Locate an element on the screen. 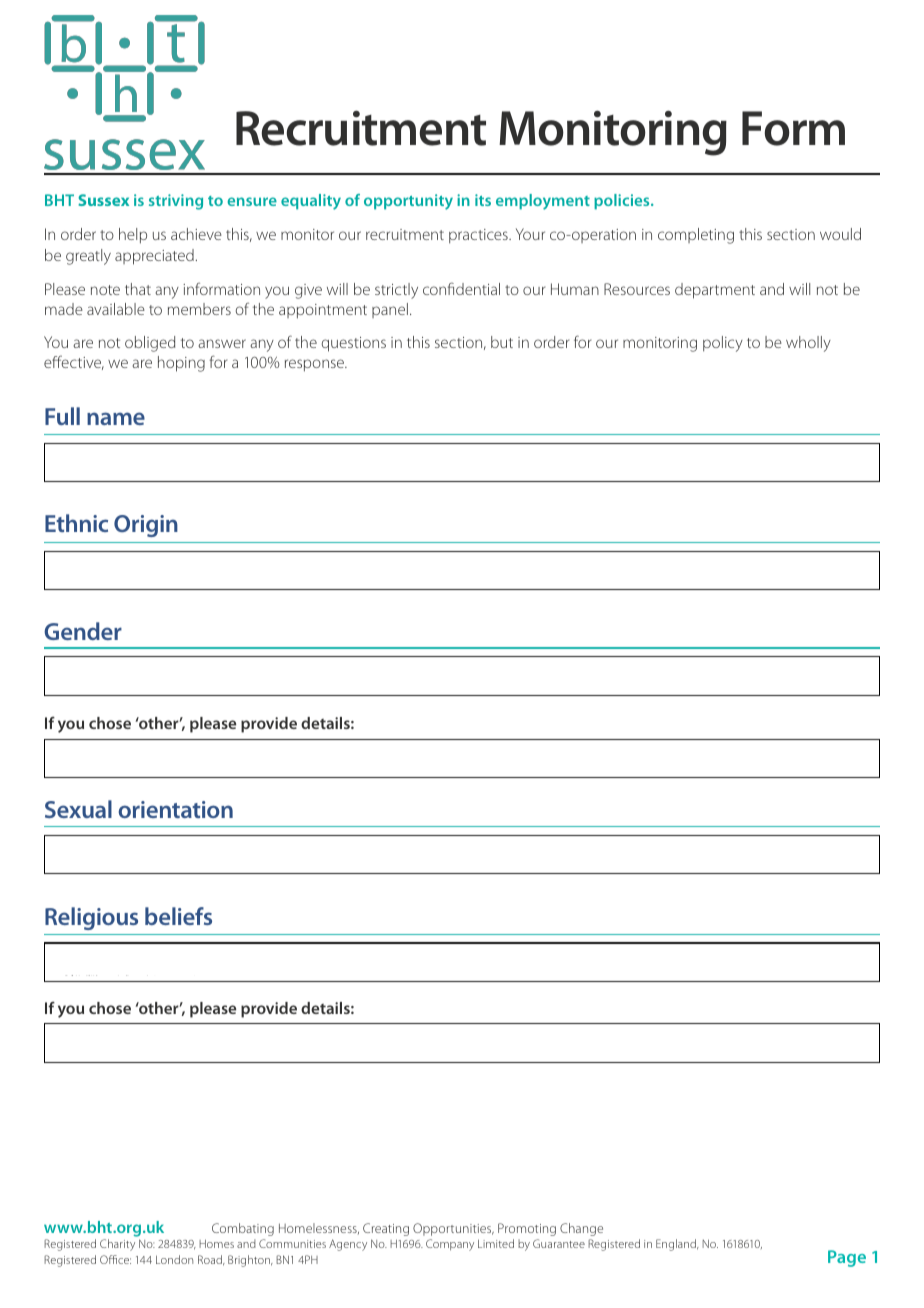 The height and width of the screenshot is (1308, 924). Opportunities is located at coordinates (453, 1229).
